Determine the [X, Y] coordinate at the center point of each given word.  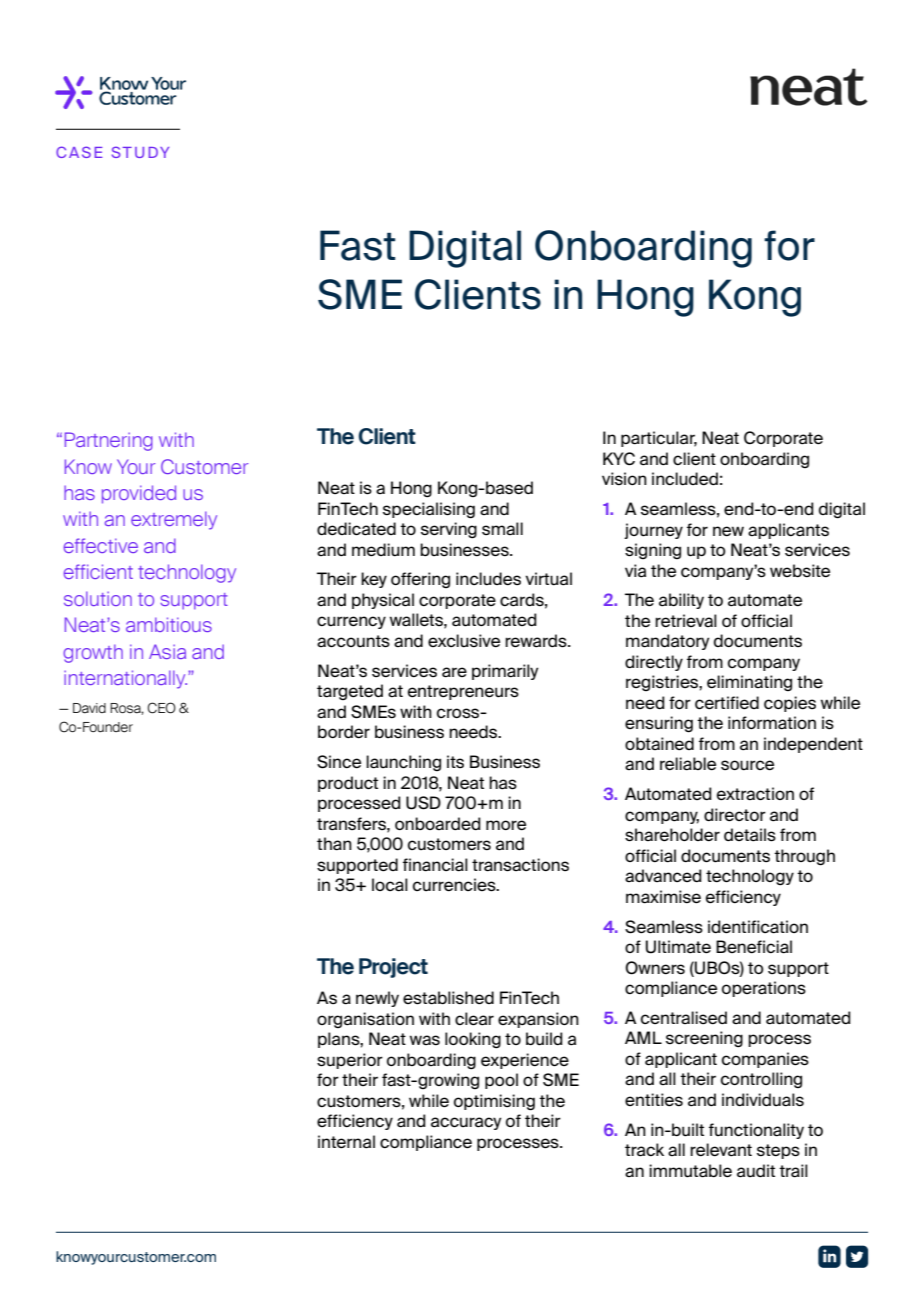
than [334, 844]
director [735, 815]
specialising [429, 510]
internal [346, 1142]
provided [139, 494]
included [685, 479]
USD [423, 803]
